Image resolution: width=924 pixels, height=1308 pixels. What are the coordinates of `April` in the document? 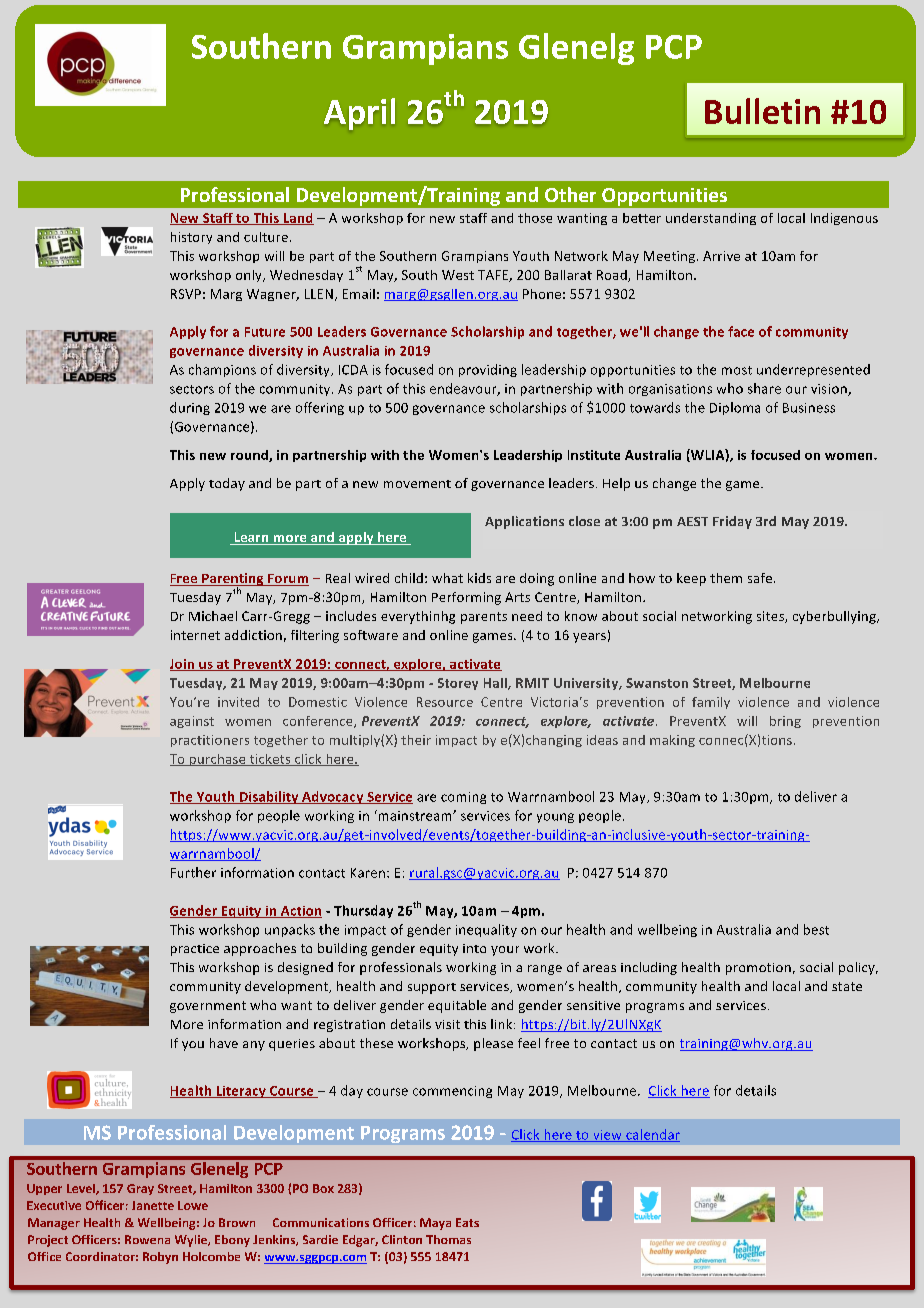 It's located at (359, 114).
